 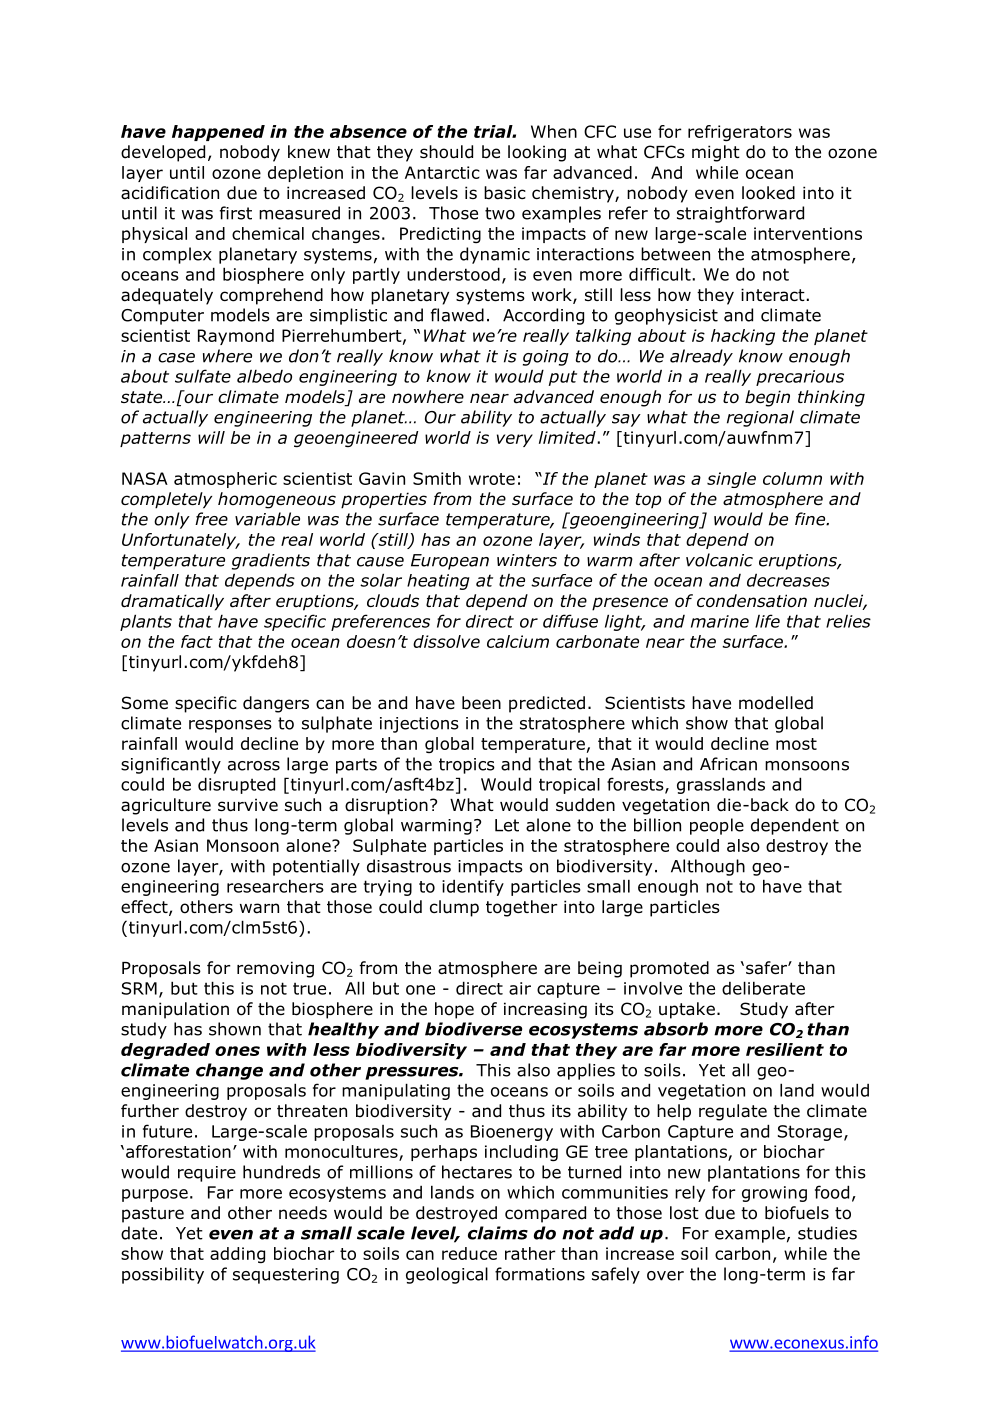 What do you see at coordinates (515, 440) in the document?
I see `very` at bounding box center [515, 440].
